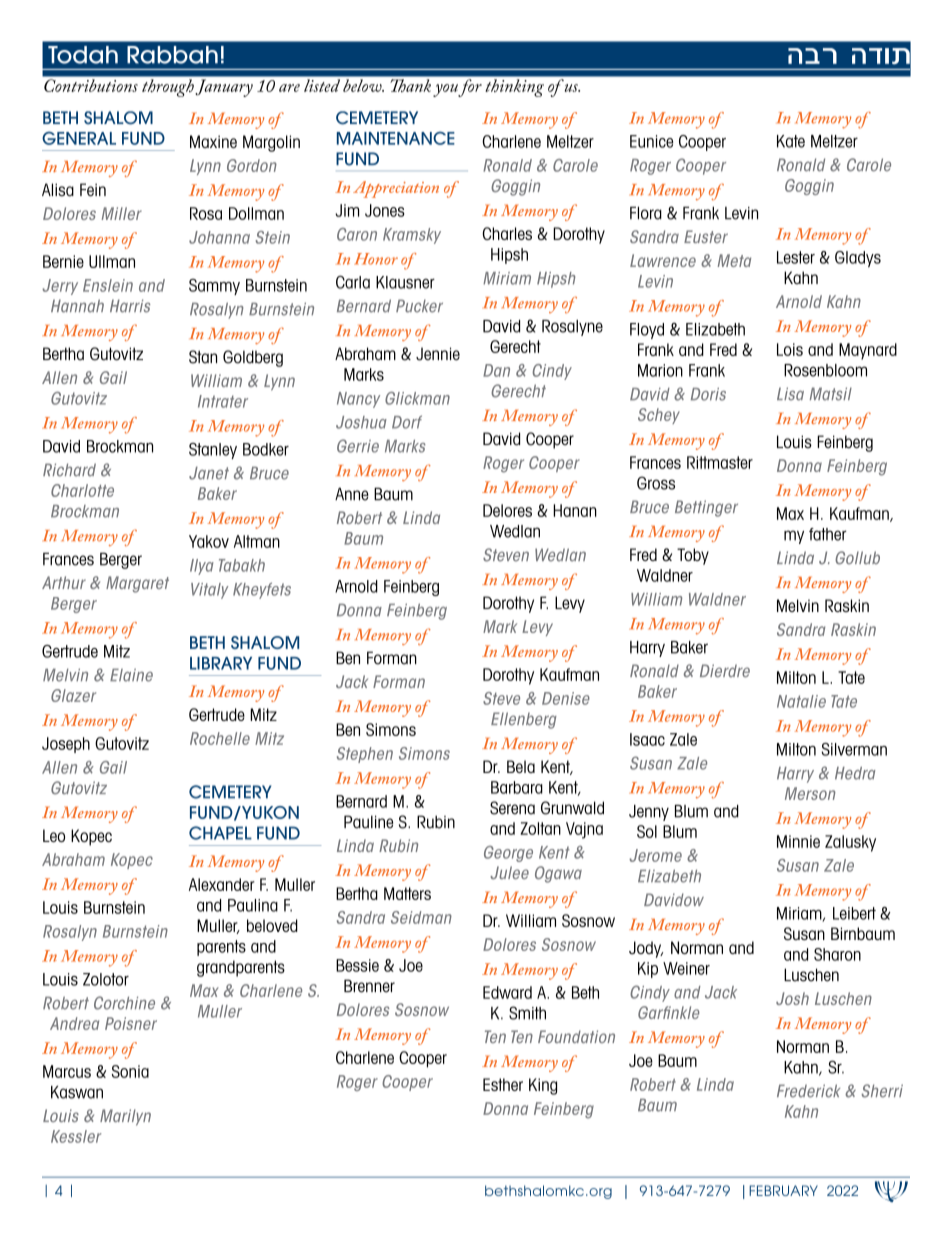 The height and width of the page is (1233, 952). Describe the element at coordinates (137, 584) in the page. I see `Margaret` at that location.
